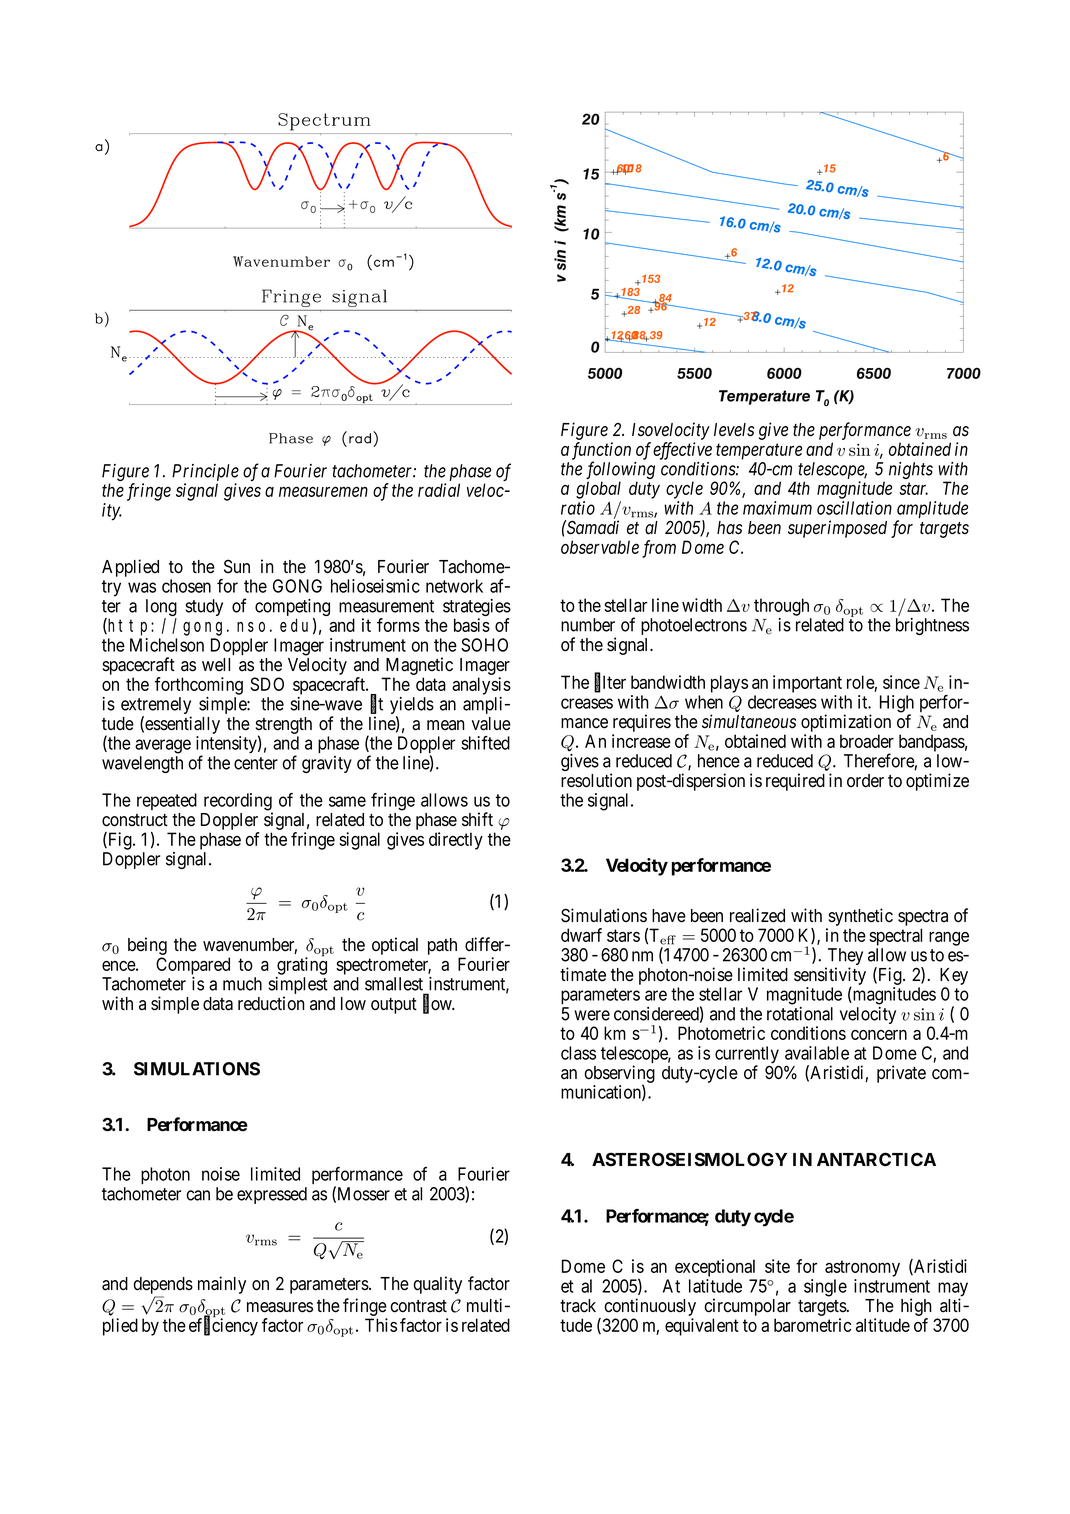 The width and height of the page is (1070, 1514). What do you see at coordinates (578, 1306) in the page?
I see `track` at bounding box center [578, 1306].
